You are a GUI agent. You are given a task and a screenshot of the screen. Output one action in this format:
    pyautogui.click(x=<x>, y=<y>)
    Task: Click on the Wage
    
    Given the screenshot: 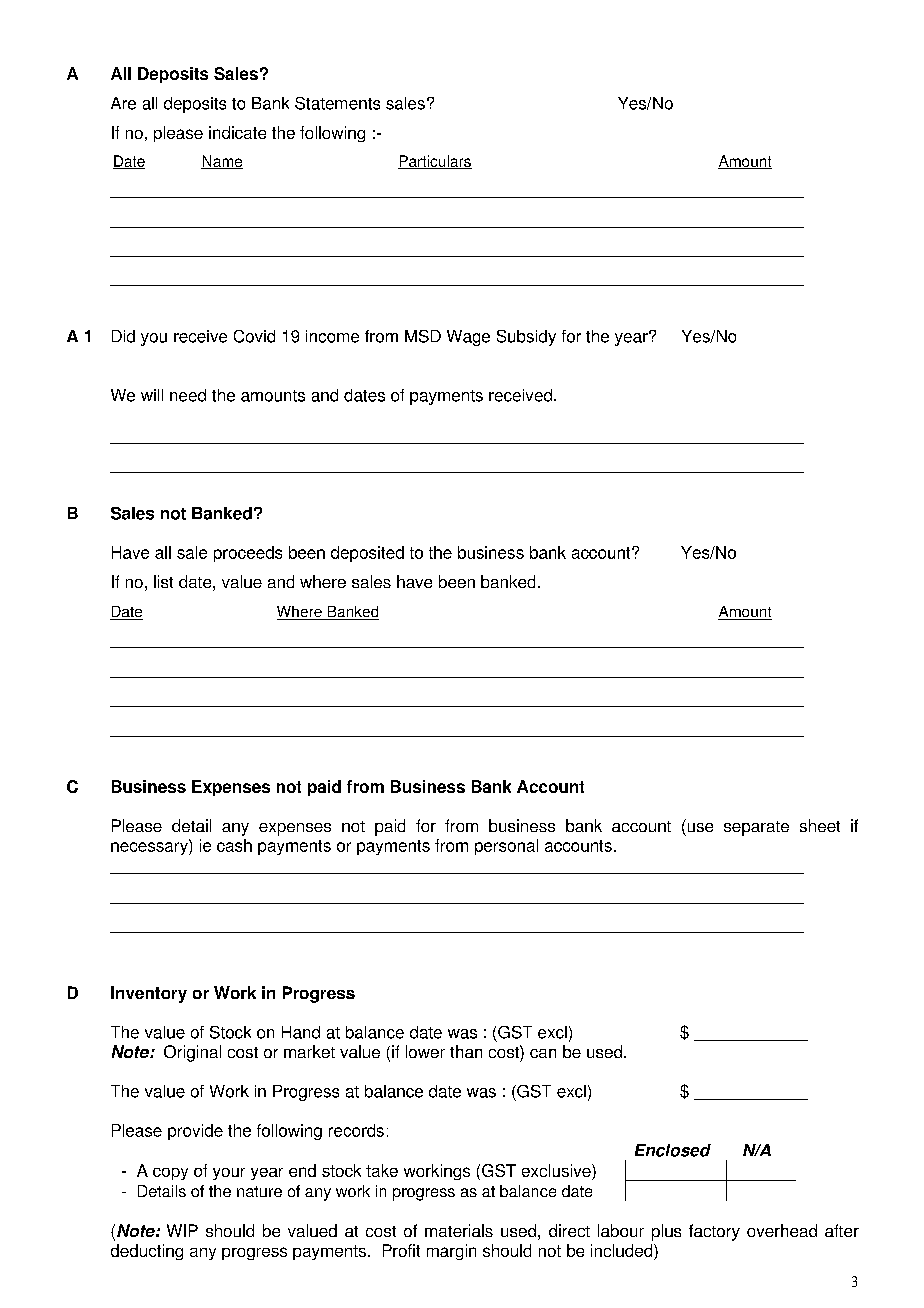 What is the action you would take?
    pyautogui.click(x=468, y=338)
